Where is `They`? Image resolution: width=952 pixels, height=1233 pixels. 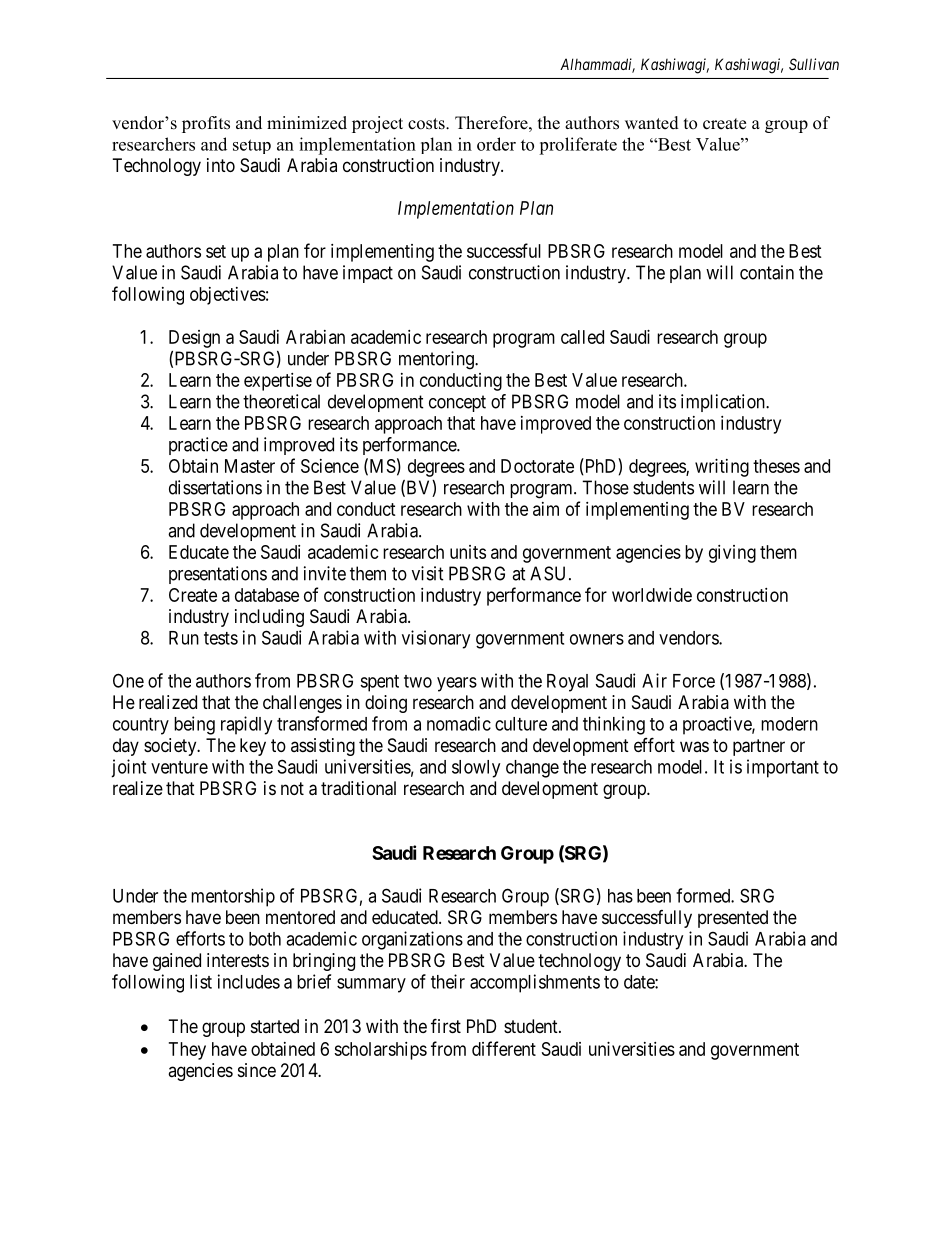
They is located at coordinates (187, 1051).
